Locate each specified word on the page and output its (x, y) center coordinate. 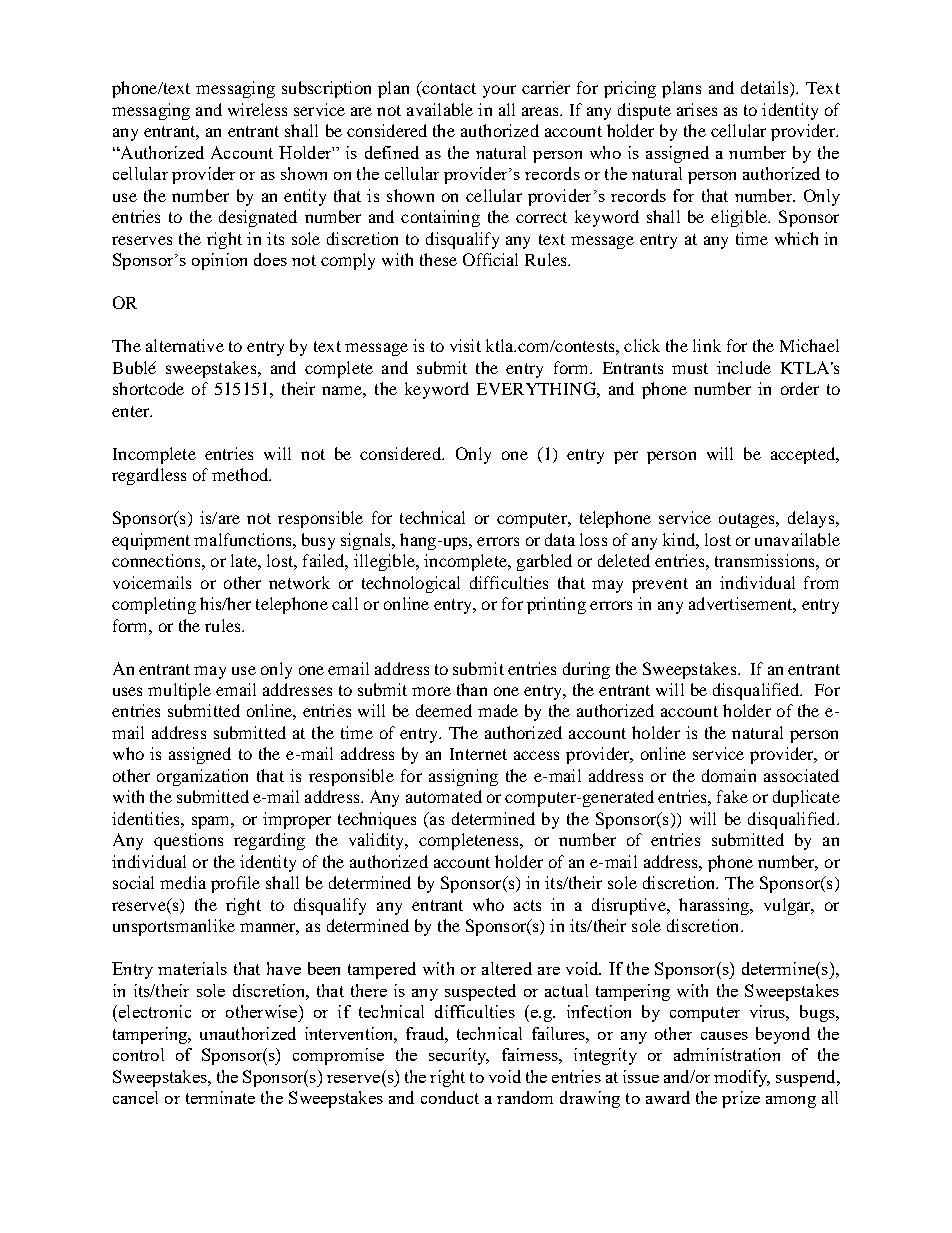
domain (729, 775)
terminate (220, 1097)
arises (697, 109)
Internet (478, 754)
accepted (804, 455)
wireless (257, 109)
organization (202, 777)
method (241, 474)
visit (465, 345)
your (499, 91)
